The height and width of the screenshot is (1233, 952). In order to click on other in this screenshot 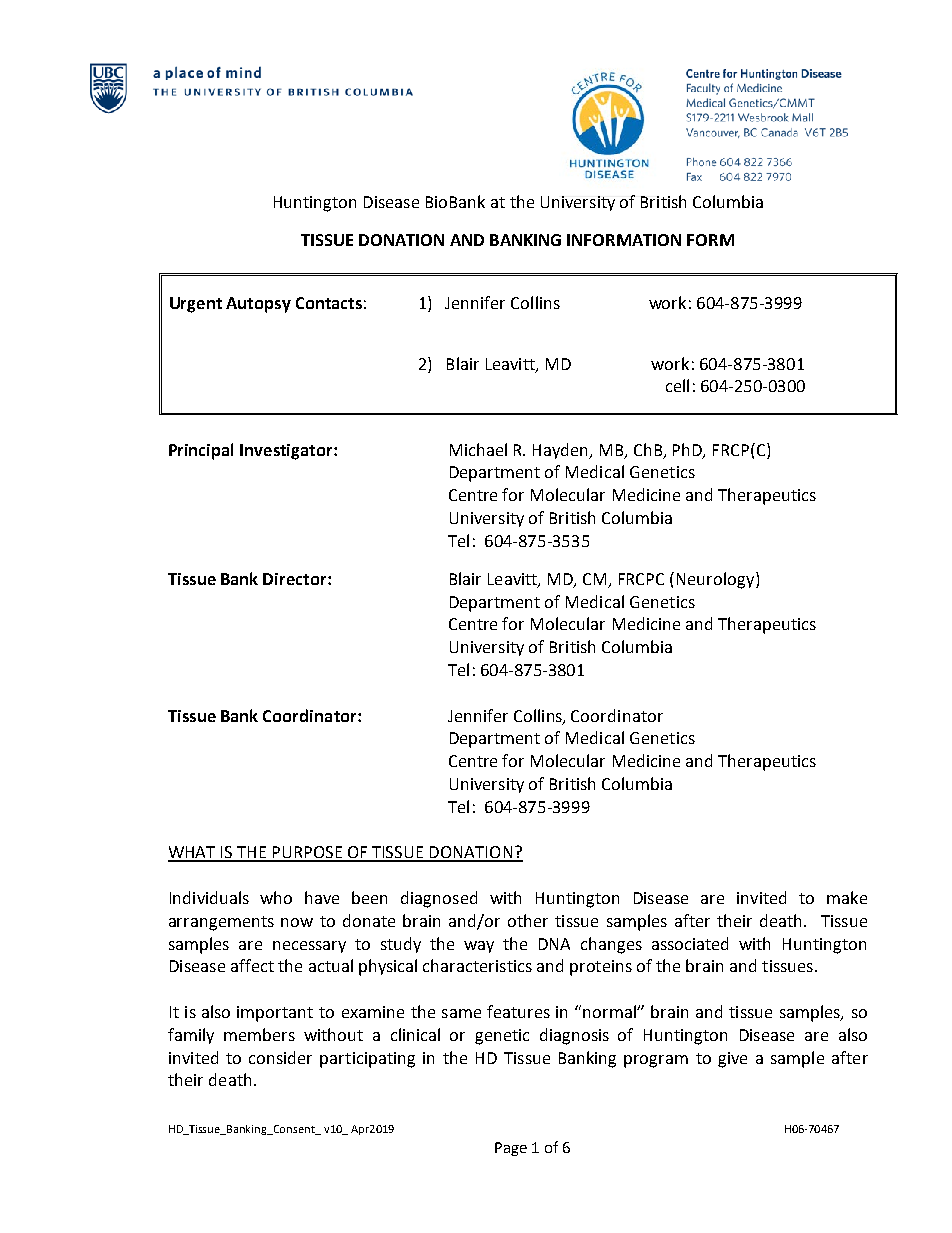, I will do `click(528, 920)`.
